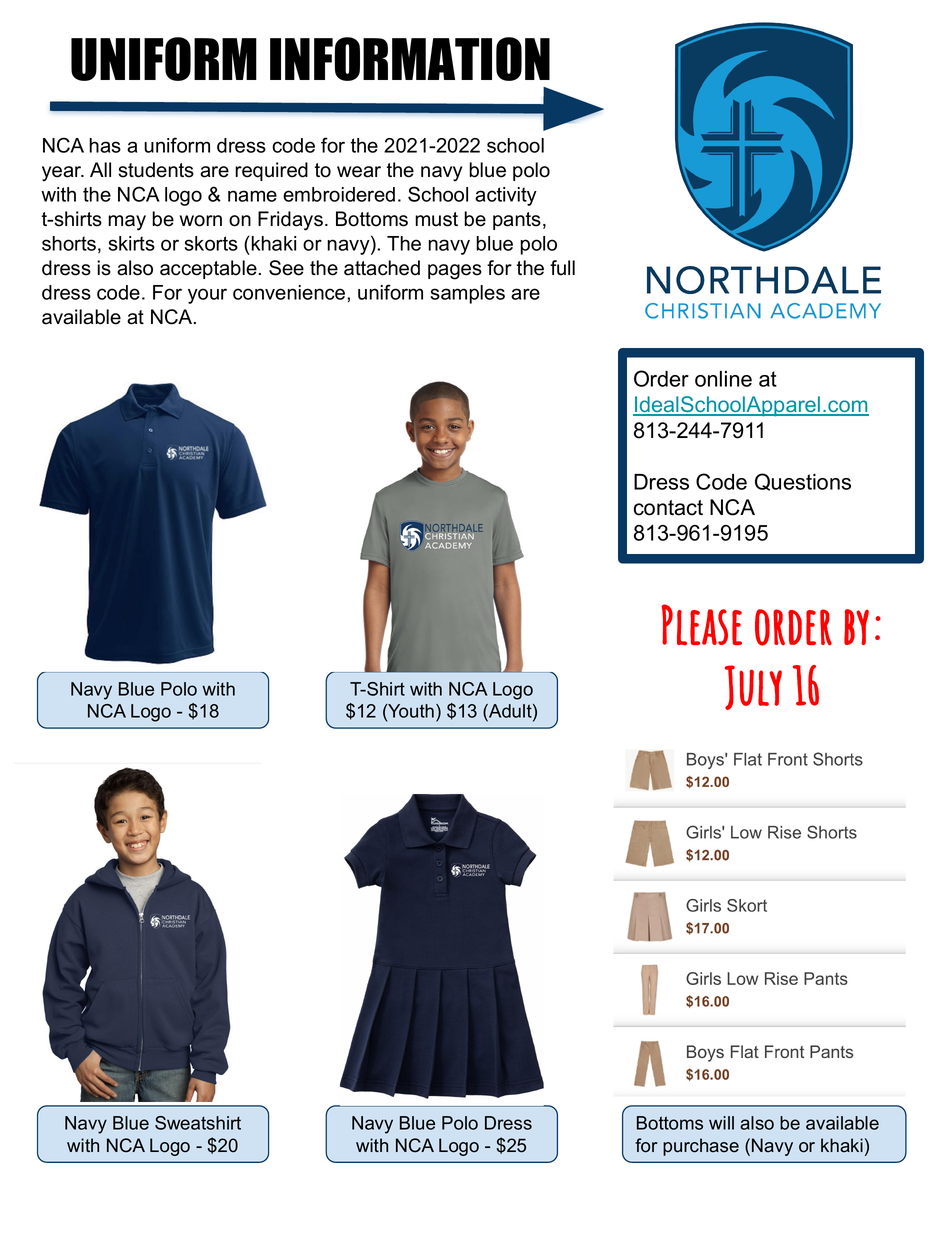  What do you see at coordinates (410, 59) in the screenshot?
I see `INFORMATION` at bounding box center [410, 59].
